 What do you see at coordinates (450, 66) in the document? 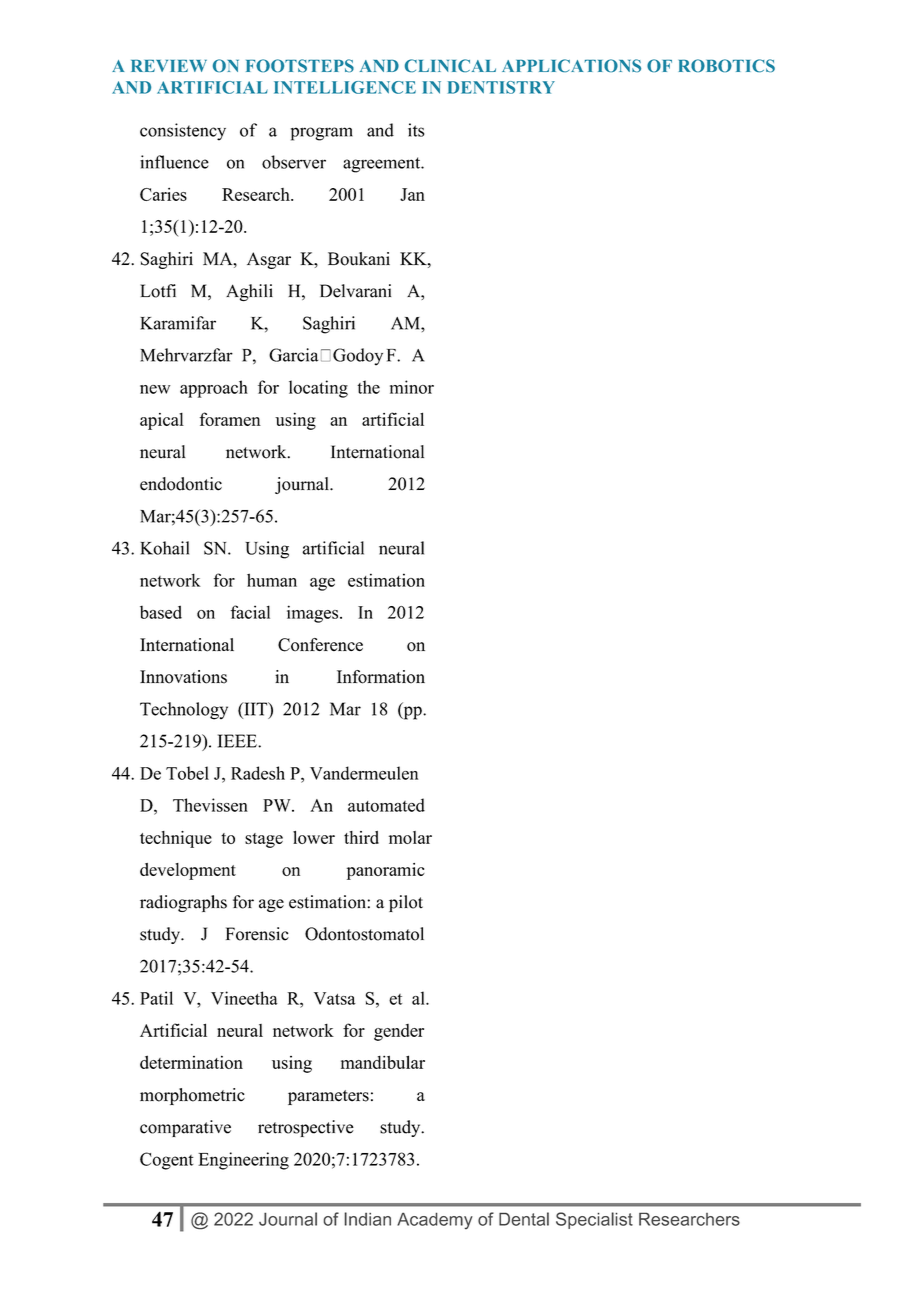
I see `CLINICAL` at bounding box center [450, 66].
